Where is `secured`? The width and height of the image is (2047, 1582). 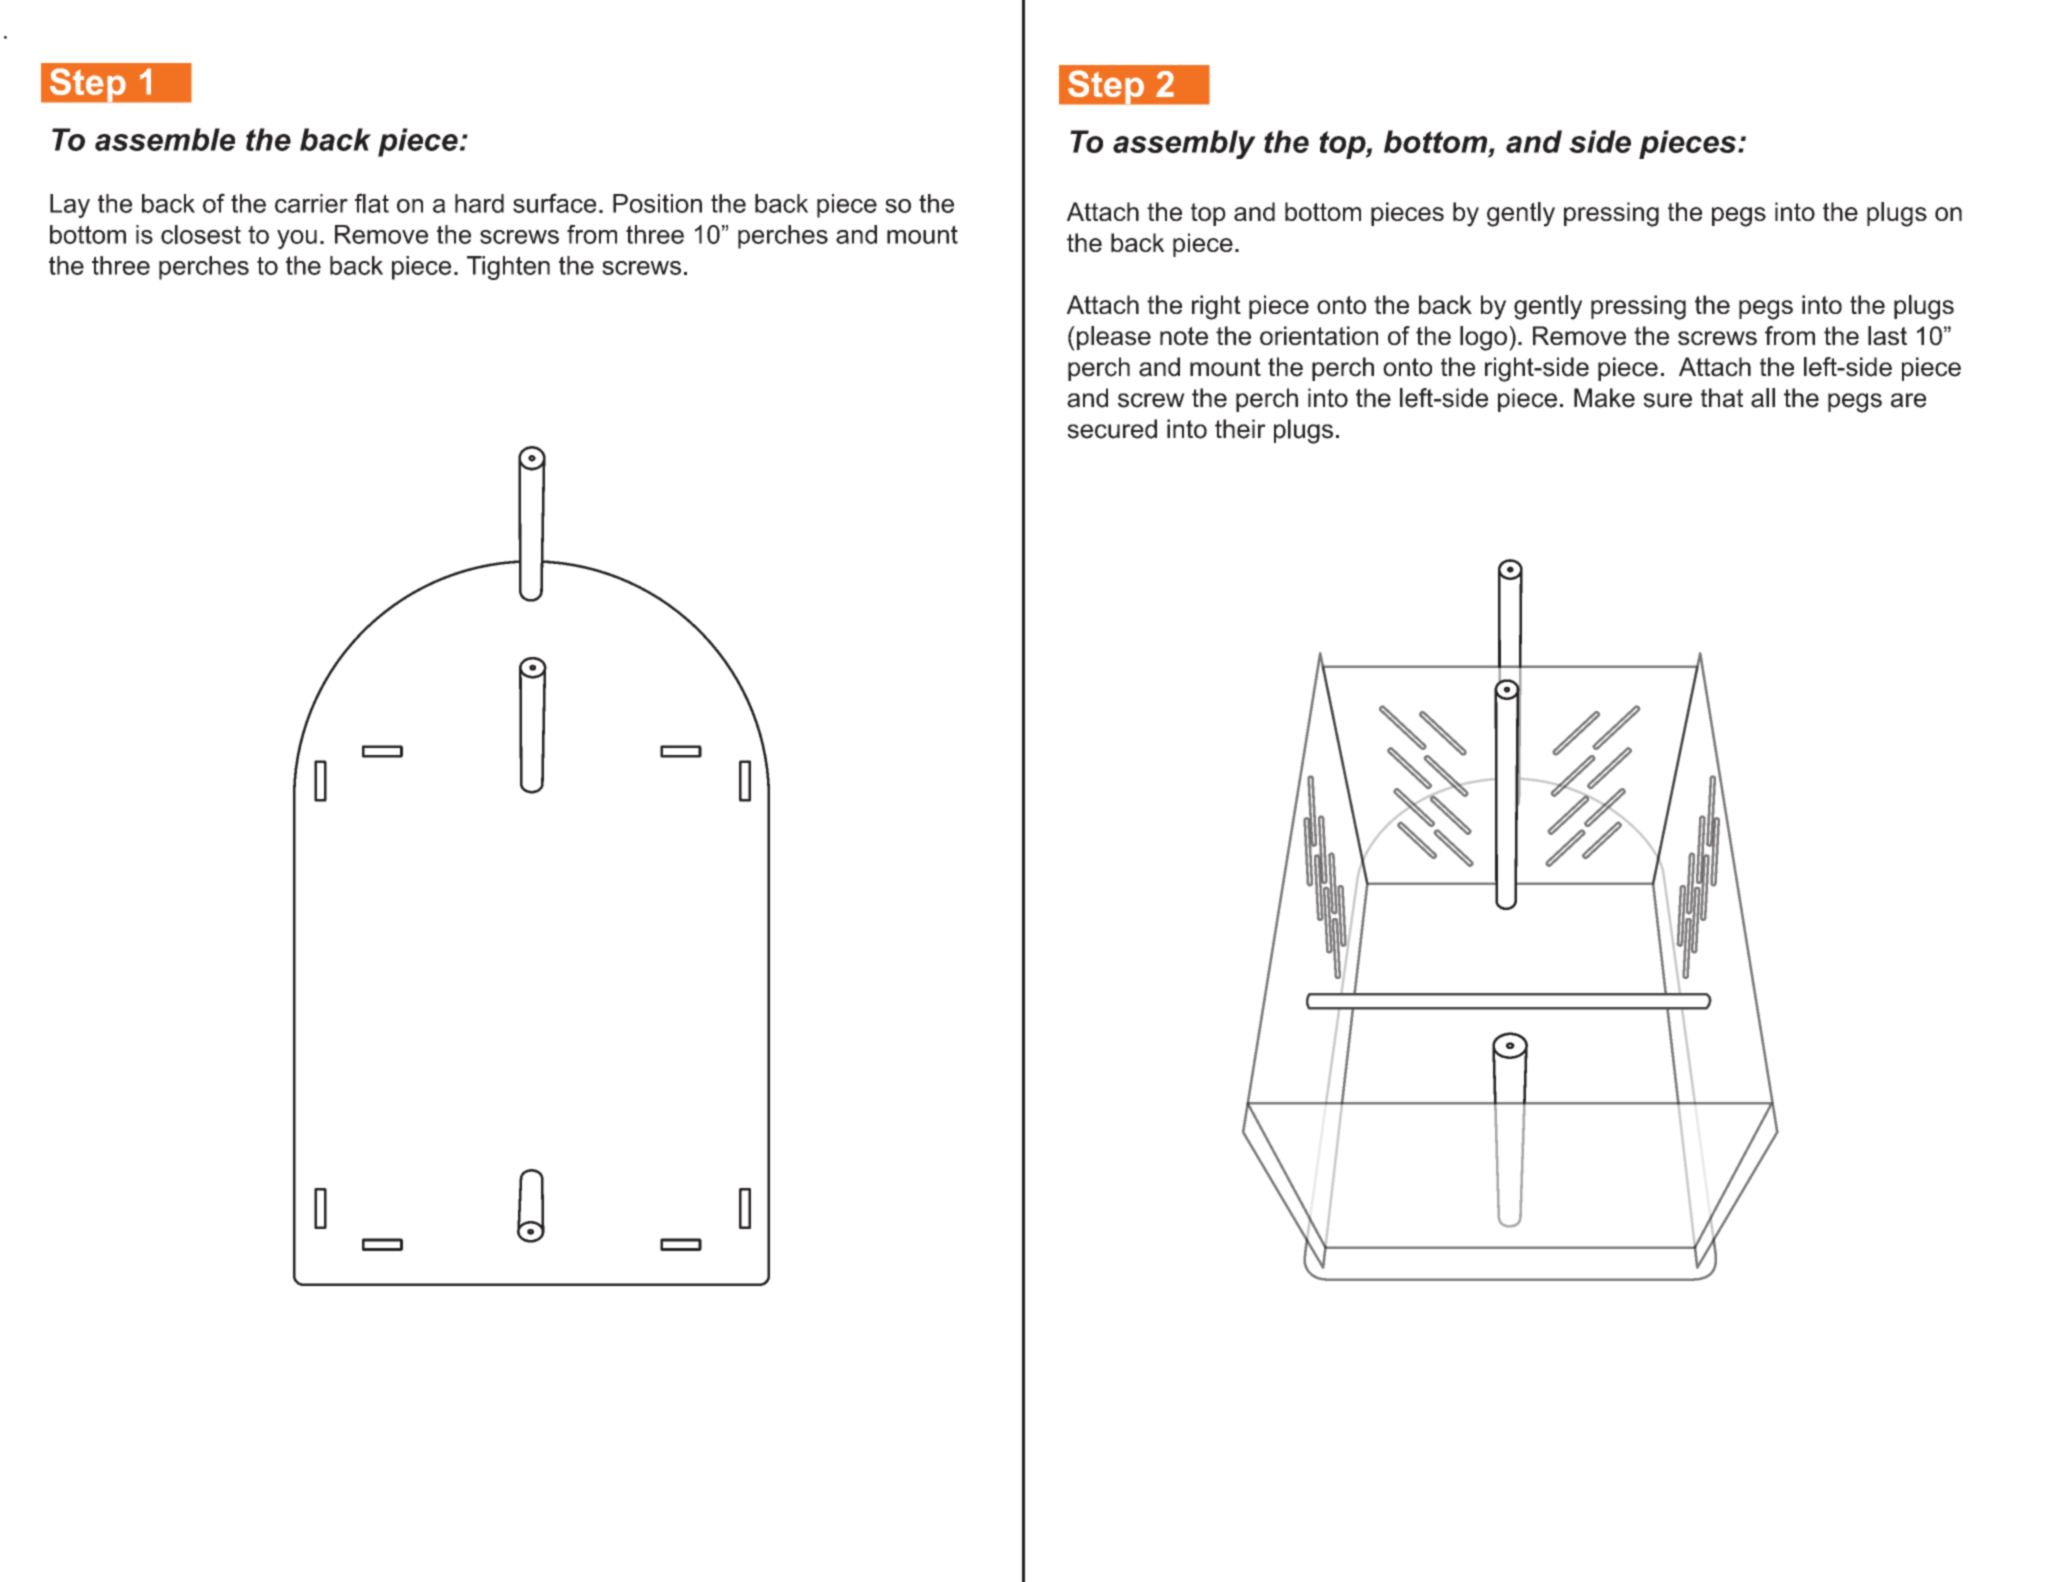
secured is located at coordinates (1112, 429).
